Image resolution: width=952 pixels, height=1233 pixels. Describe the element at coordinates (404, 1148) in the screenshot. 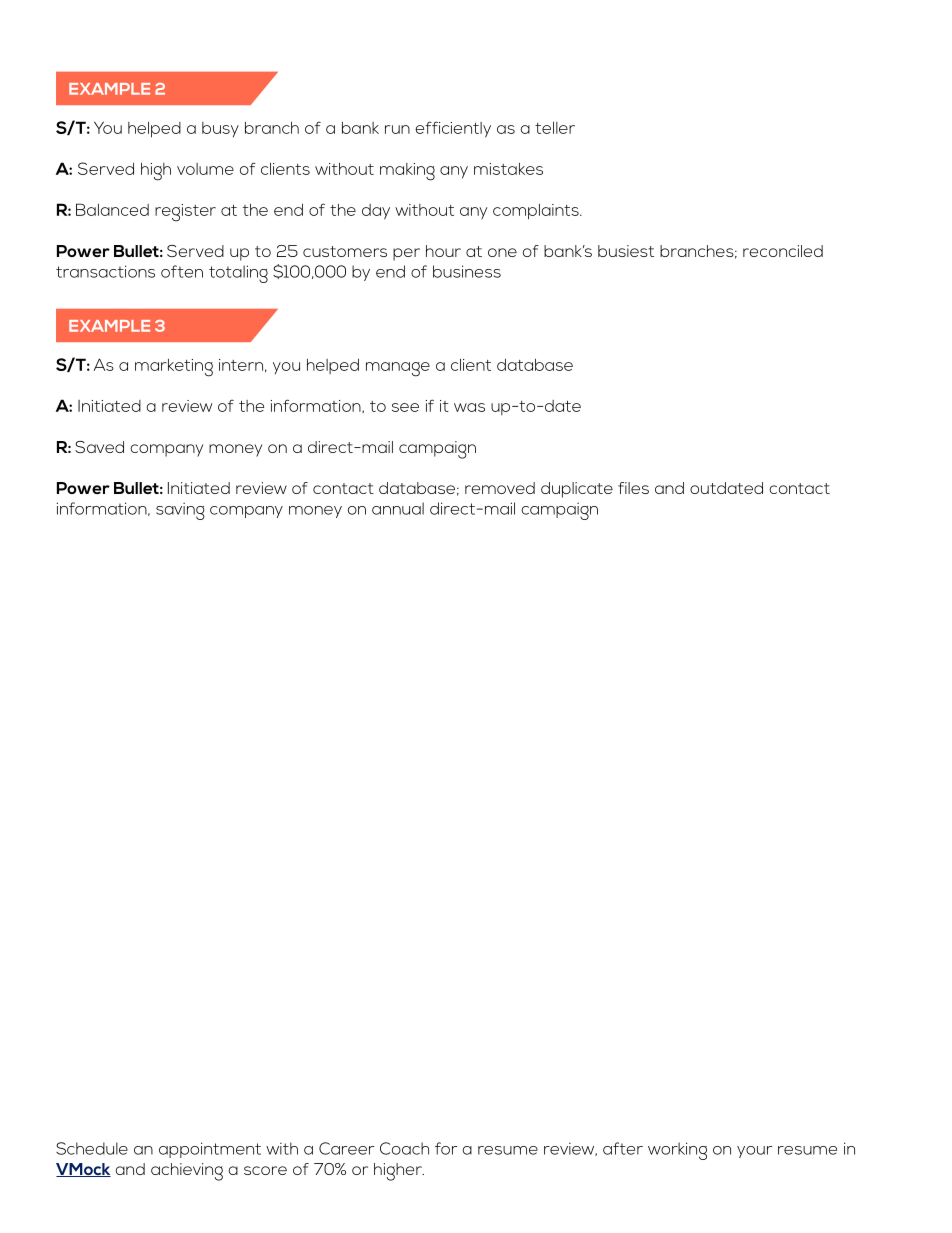

I see `Coach` at that location.
